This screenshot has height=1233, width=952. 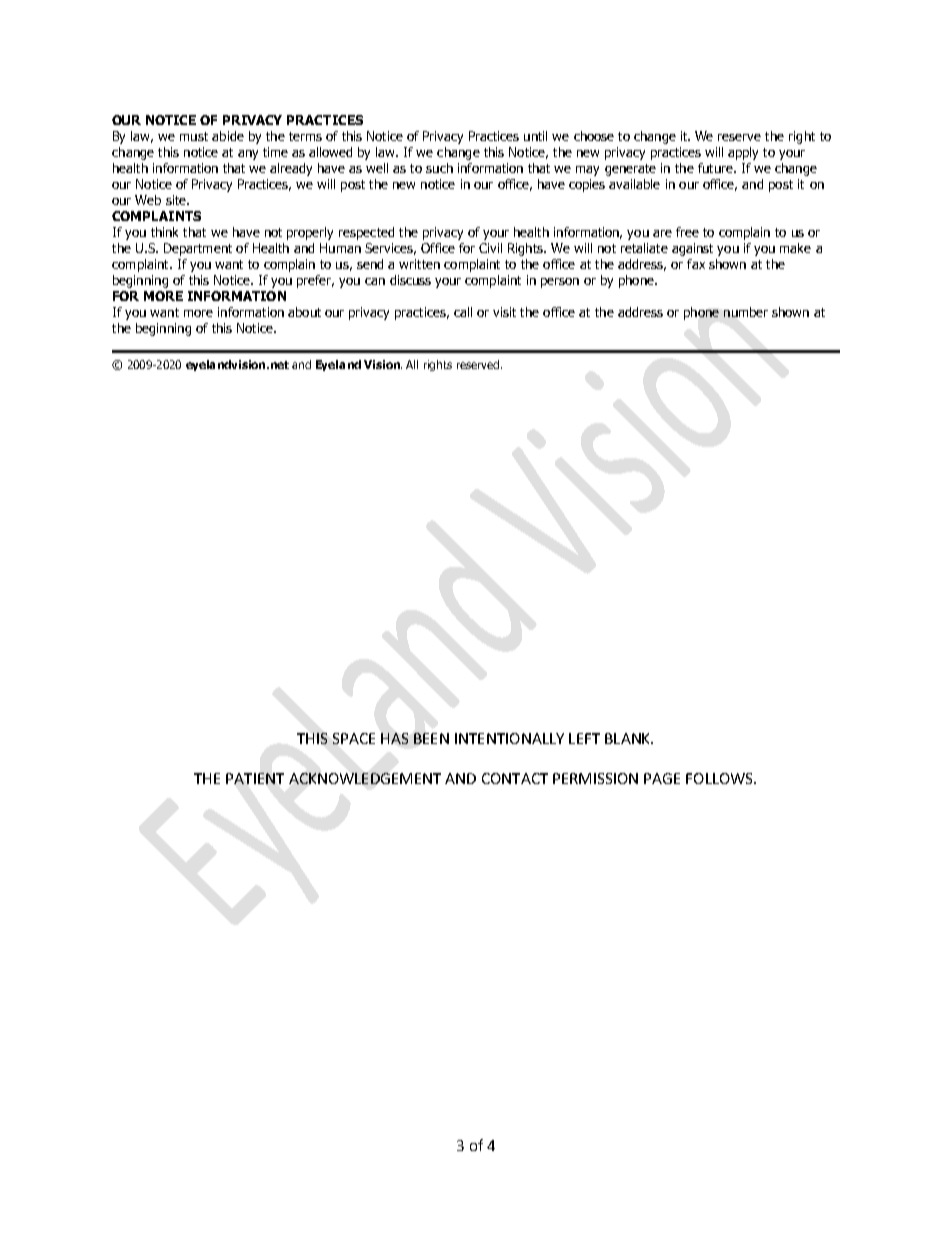 What do you see at coordinates (720, 778) in the screenshot?
I see `FOLLOWS` at bounding box center [720, 778].
